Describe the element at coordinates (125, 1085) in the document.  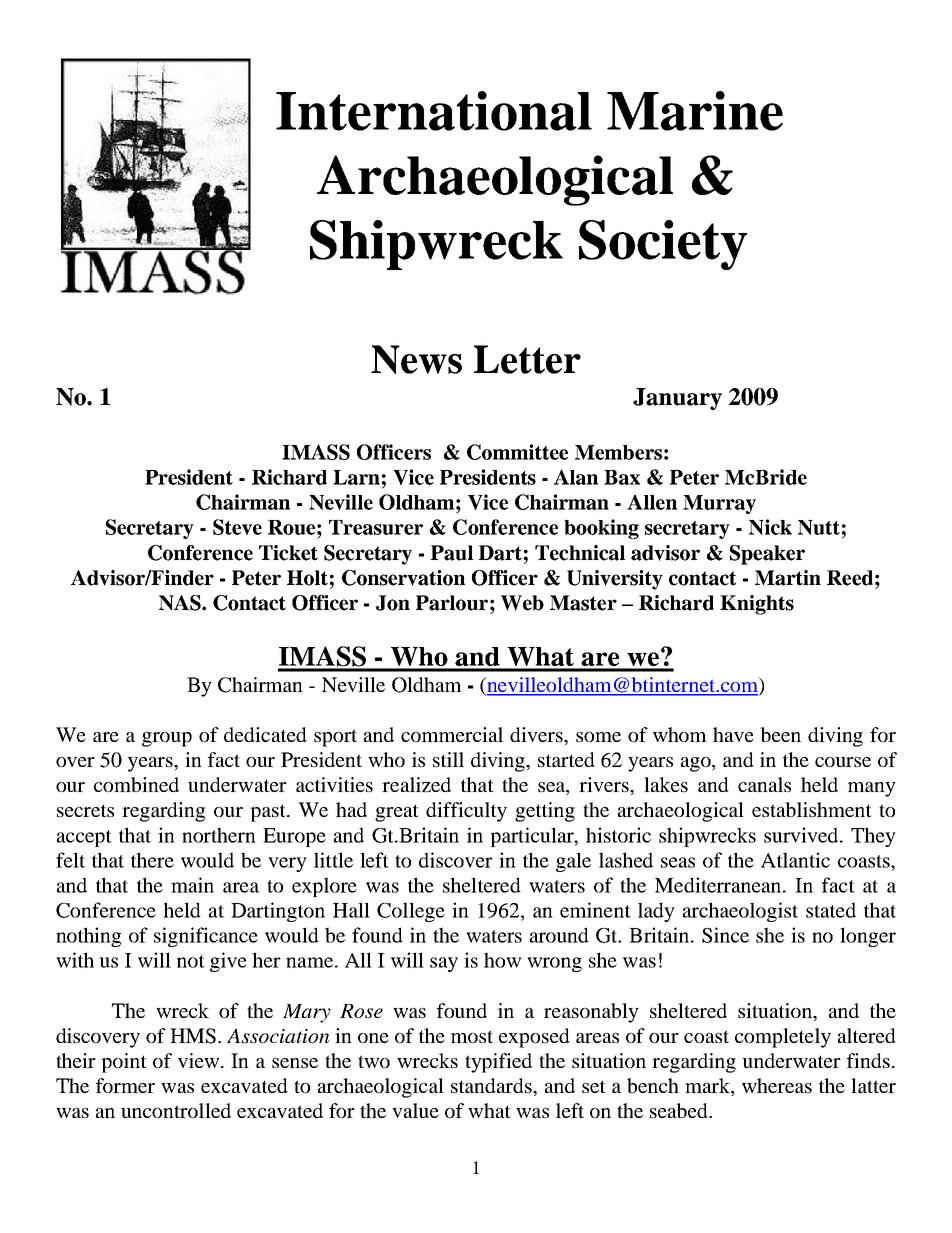
I see `former` at that location.
